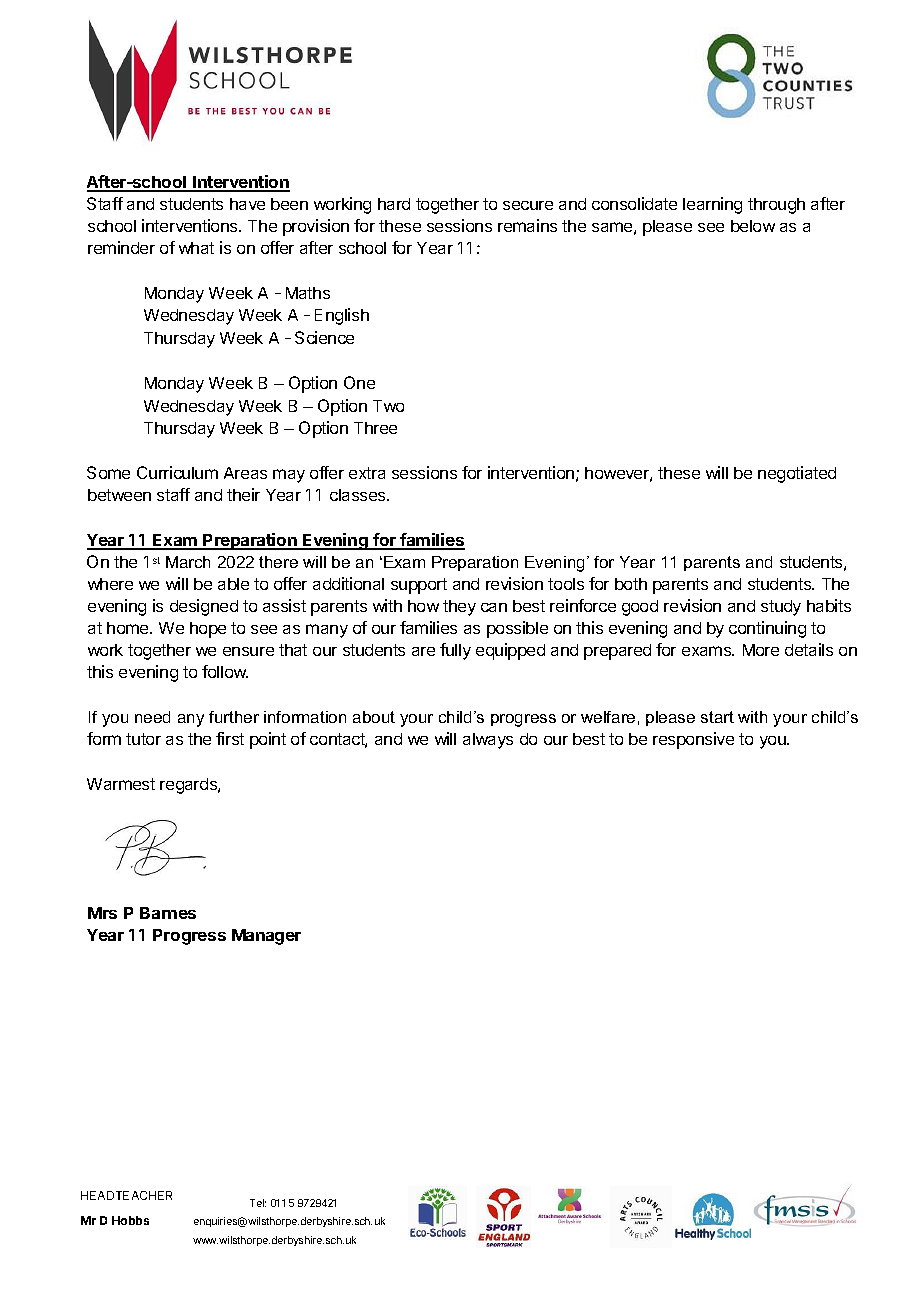 The height and width of the document is (1308, 924). What do you see at coordinates (527, 225) in the document?
I see `remains` at bounding box center [527, 225].
